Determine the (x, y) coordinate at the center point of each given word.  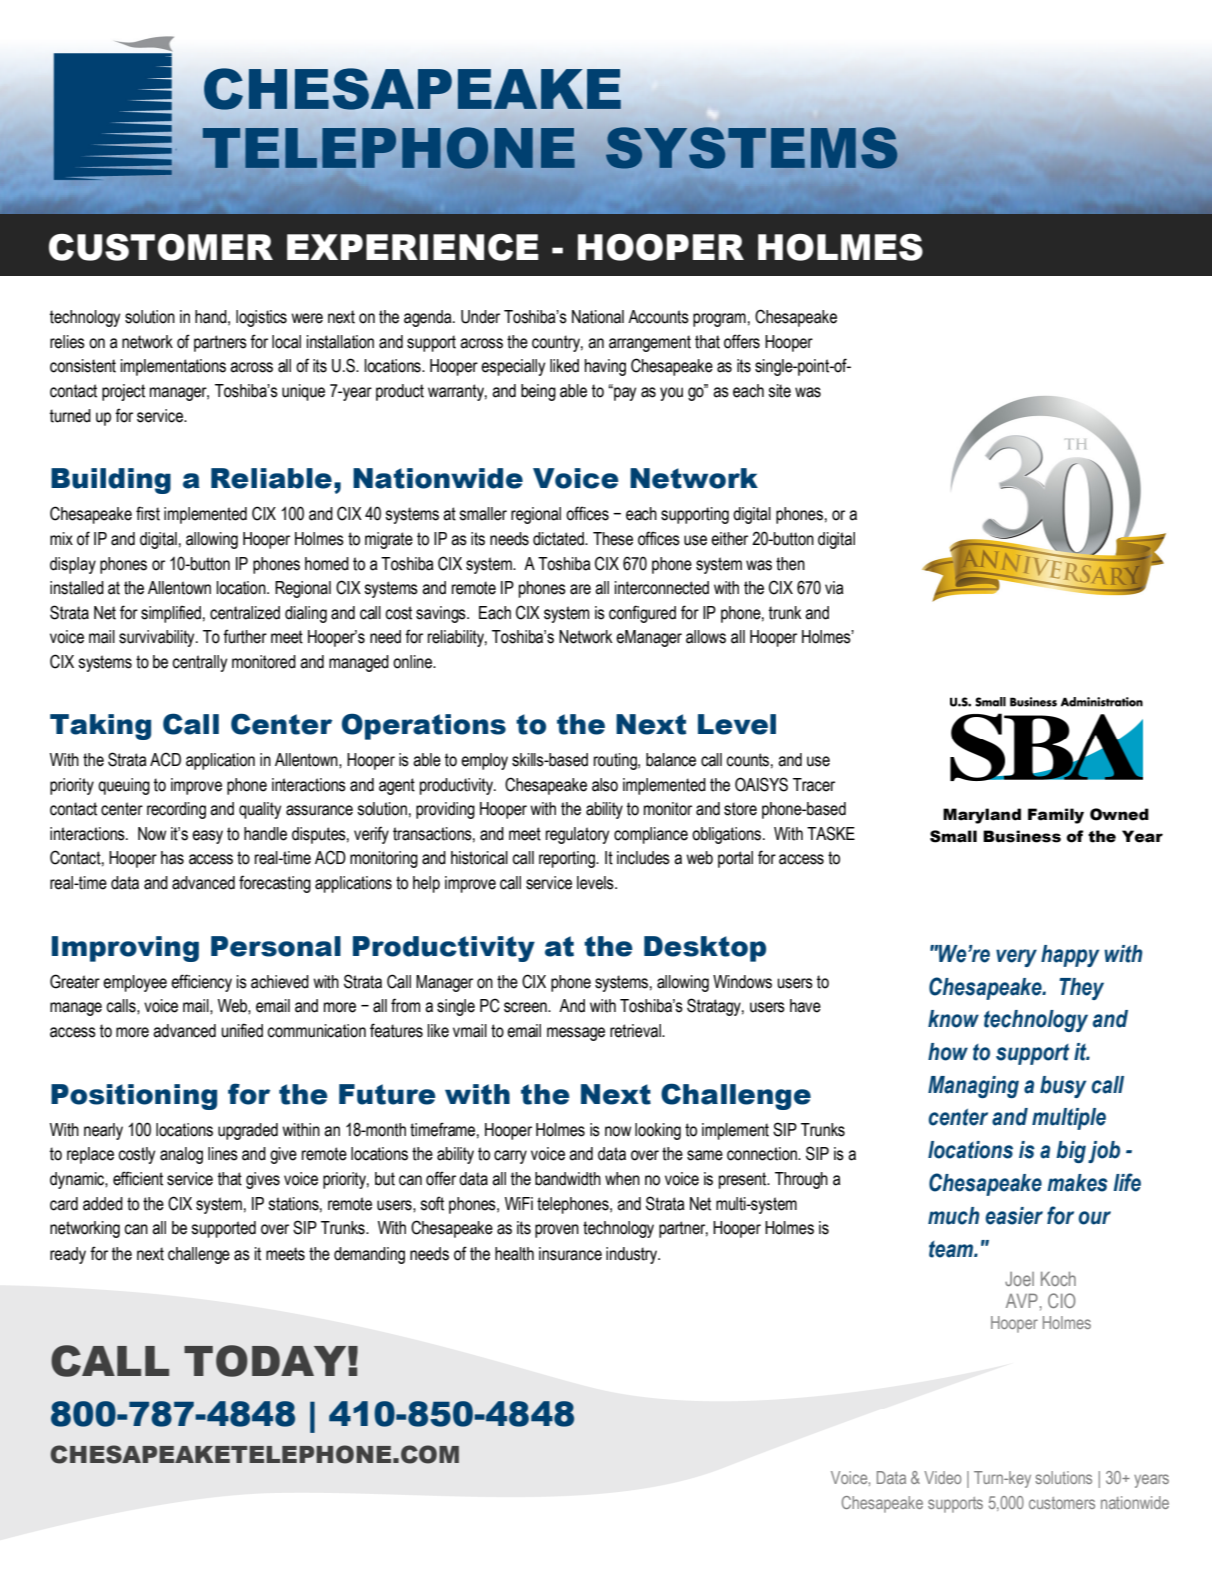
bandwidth (568, 1179)
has (172, 858)
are (580, 589)
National (598, 317)
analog (181, 1155)
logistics (261, 318)
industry (632, 1255)
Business (1022, 836)
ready (68, 1255)
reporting (568, 859)
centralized (245, 613)
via (834, 588)
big (1071, 1152)
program (719, 320)
